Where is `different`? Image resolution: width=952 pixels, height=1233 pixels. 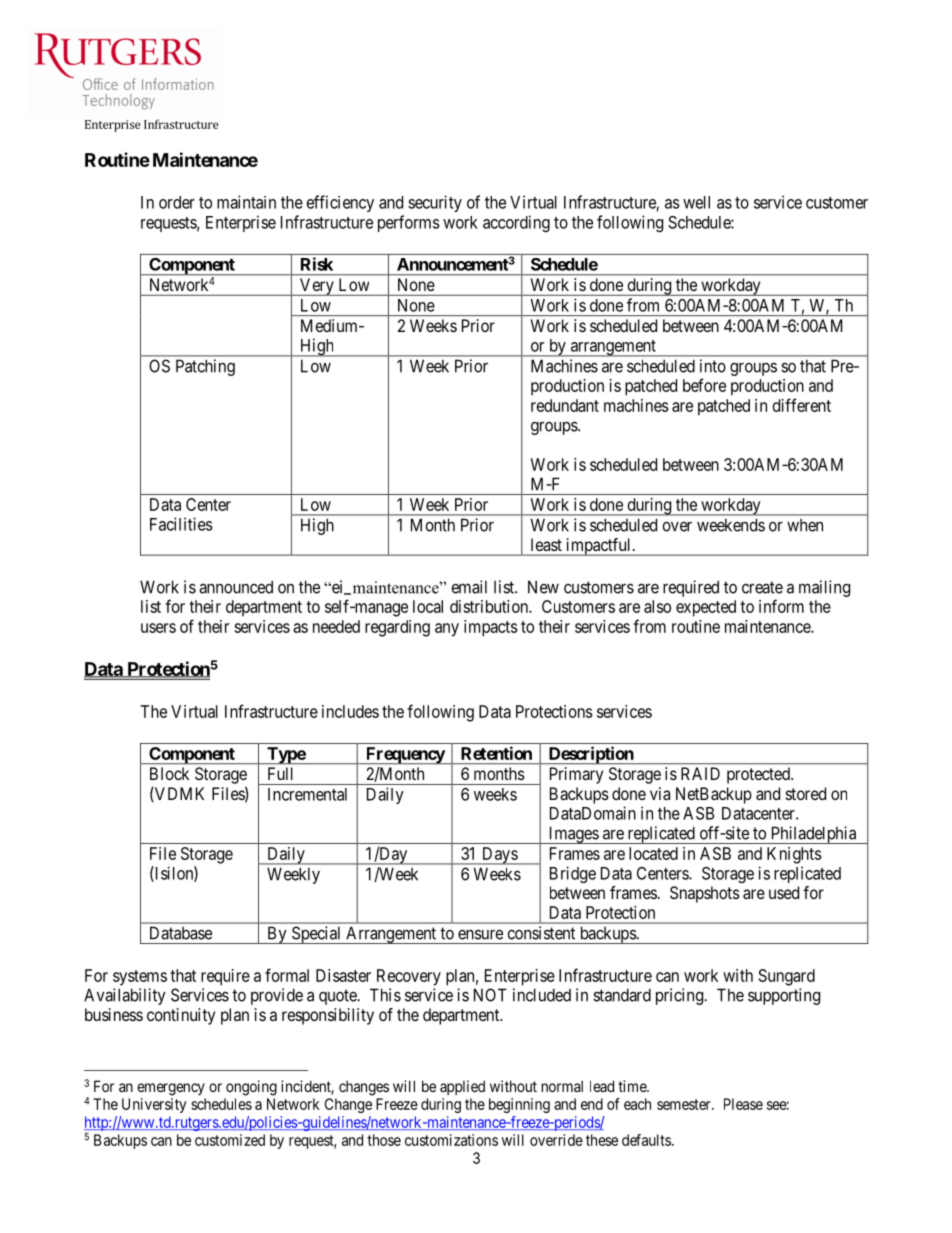
different is located at coordinates (802, 405).
